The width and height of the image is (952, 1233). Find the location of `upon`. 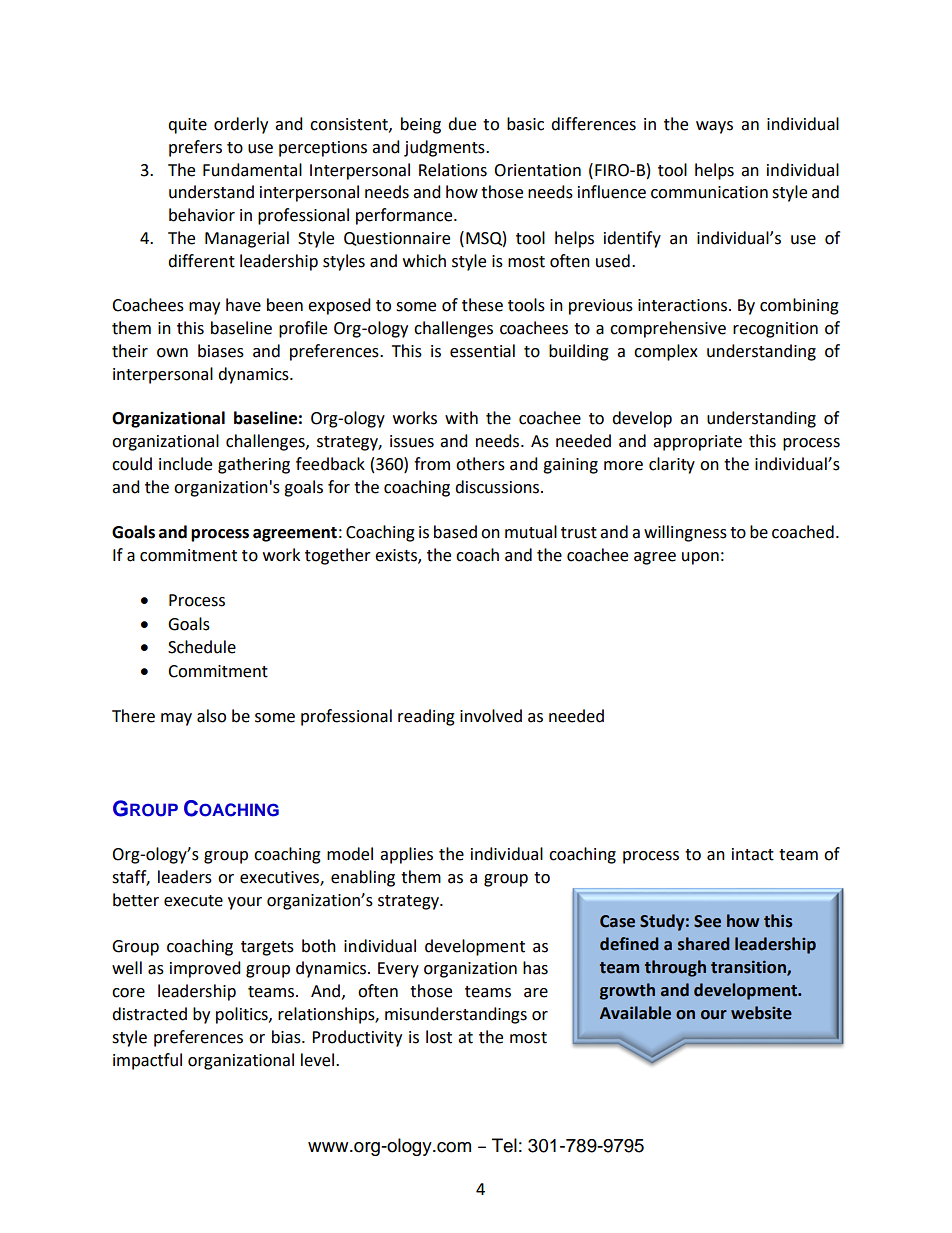

upon is located at coordinates (700, 558).
